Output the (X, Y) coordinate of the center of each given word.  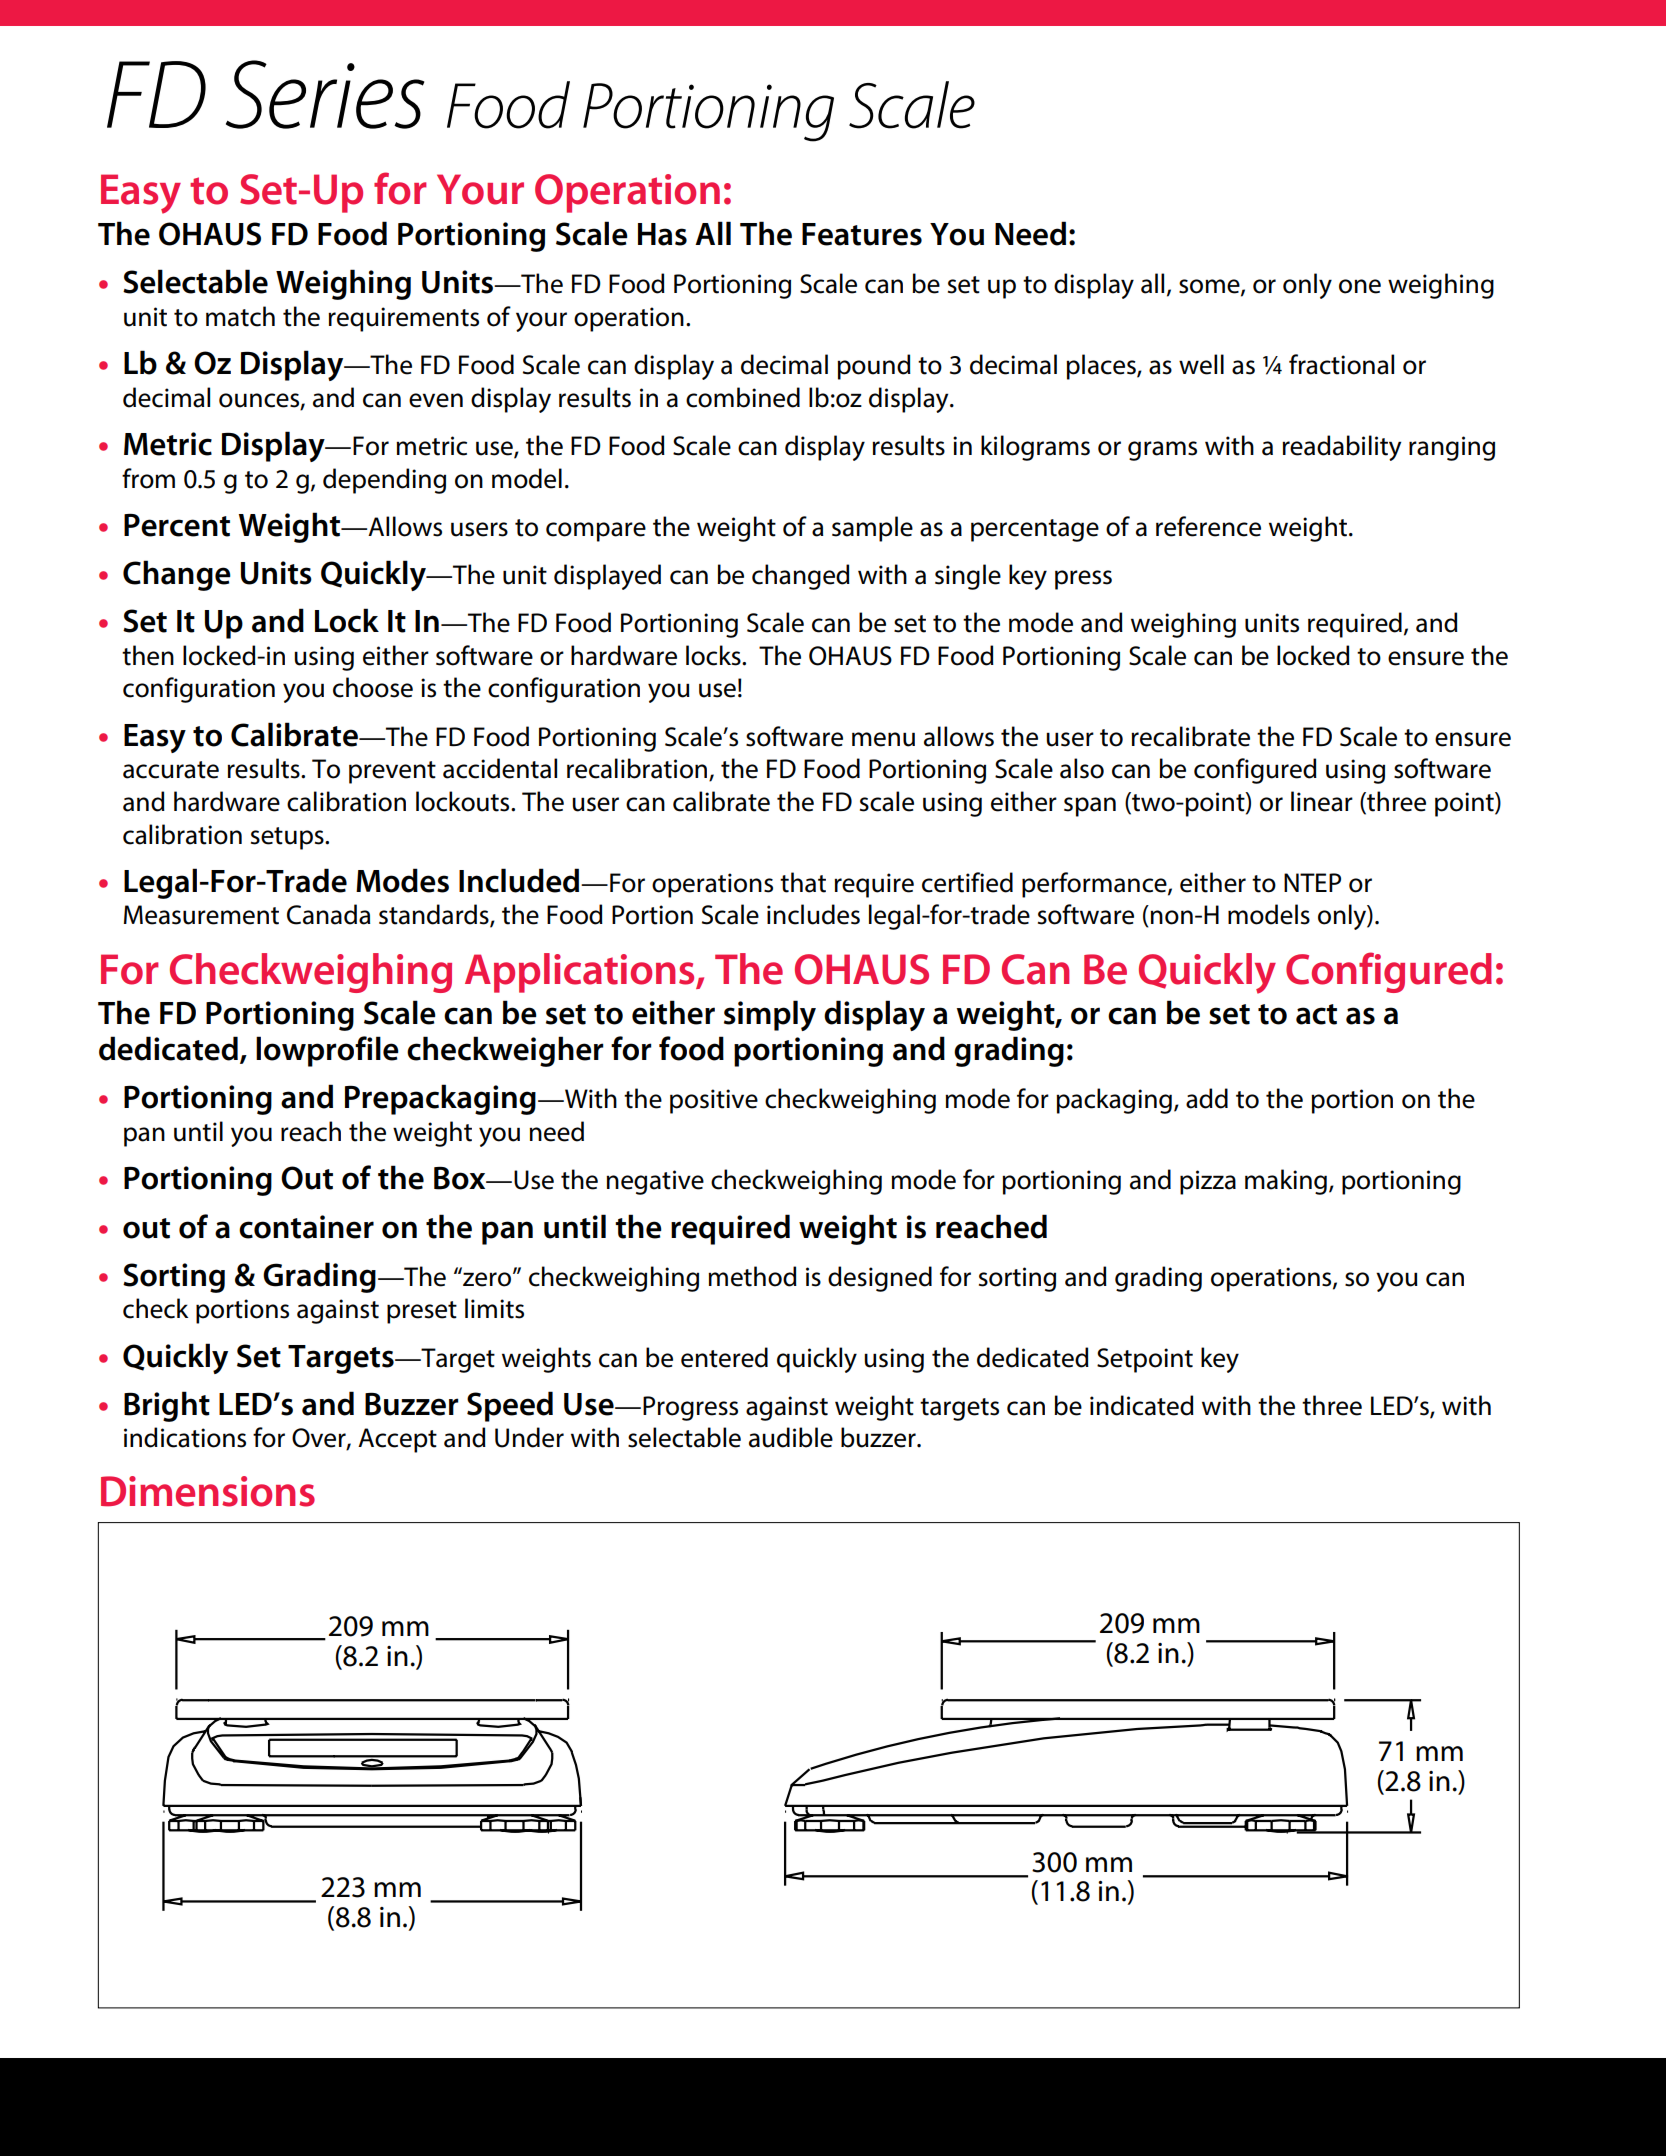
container (306, 1227)
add (1207, 1098)
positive (714, 1101)
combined (743, 397)
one (1360, 286)
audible (791, 1437)
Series (325, 94)
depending (384, 481)
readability (1341, 448)
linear (1322, 801)
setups (288, 838)
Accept (397, 1440)
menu (883, 739)
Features (862, 234)
